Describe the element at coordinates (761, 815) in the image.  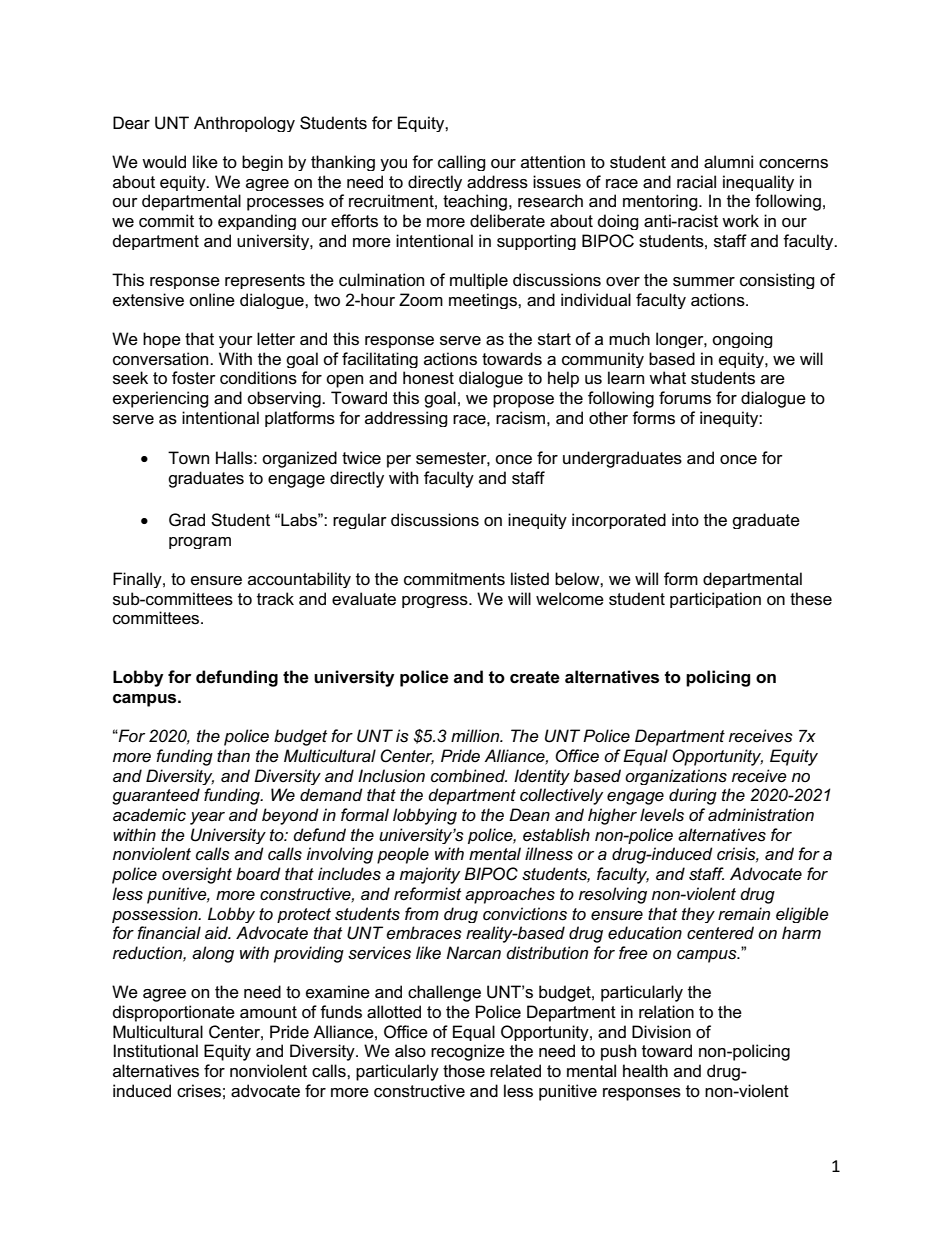
I see `administration` at that location.
